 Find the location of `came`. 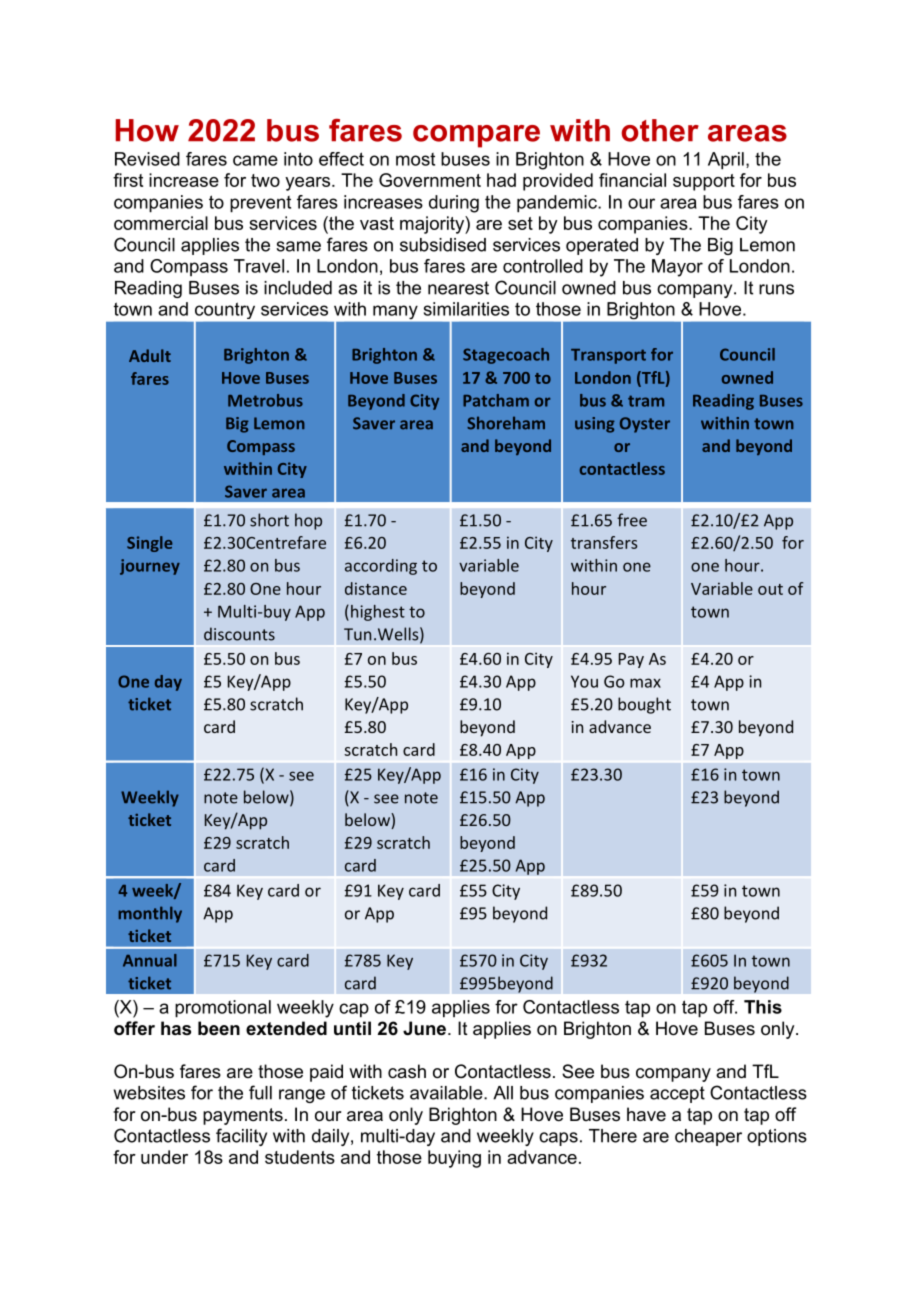

came is located at coordinates (255, 160).
